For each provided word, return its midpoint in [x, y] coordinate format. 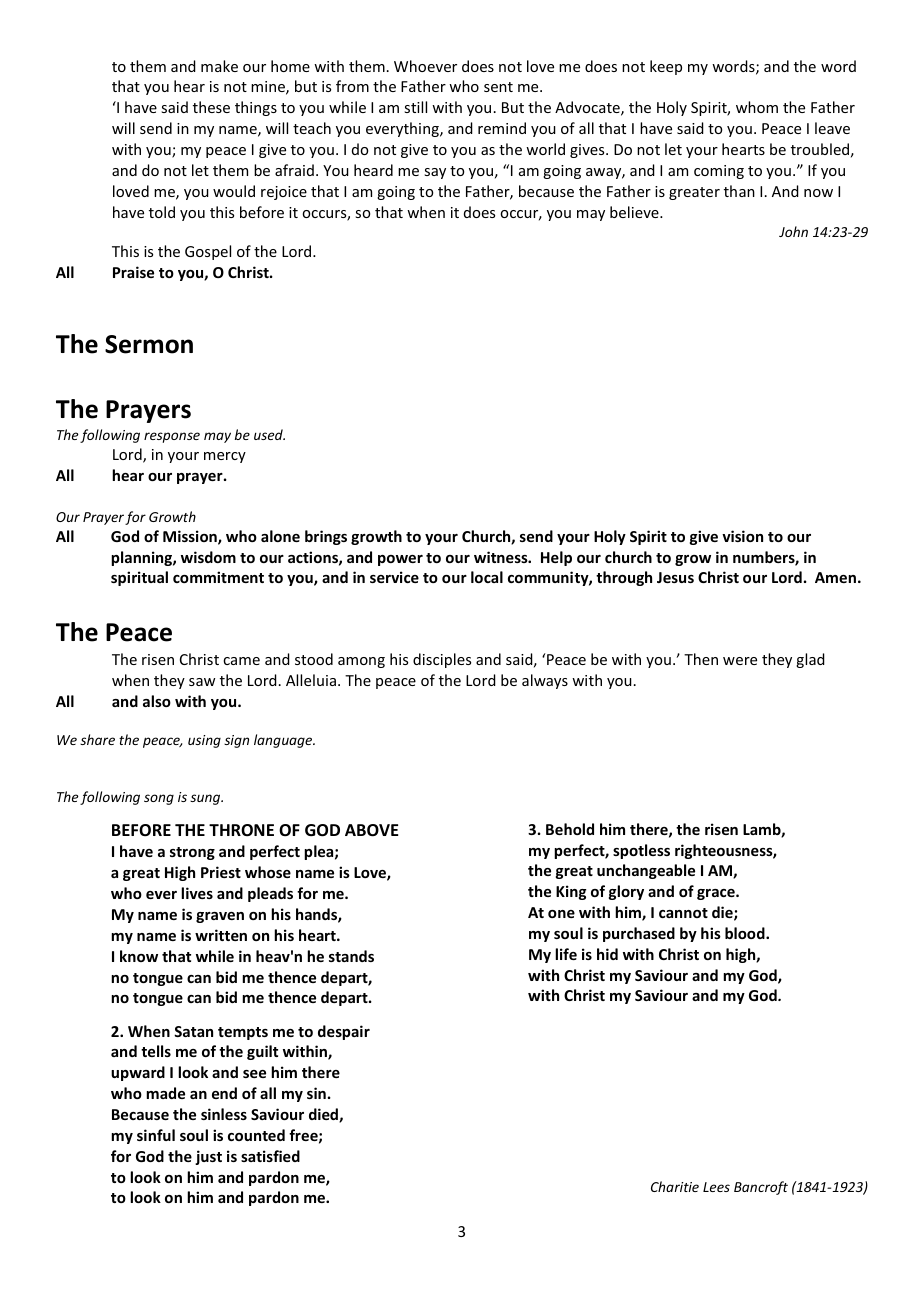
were [740, 661]
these [211, 107]
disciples [442, 660]
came [241, 661]
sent [498, 87]
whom [757, 107]
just [208, 1157]
